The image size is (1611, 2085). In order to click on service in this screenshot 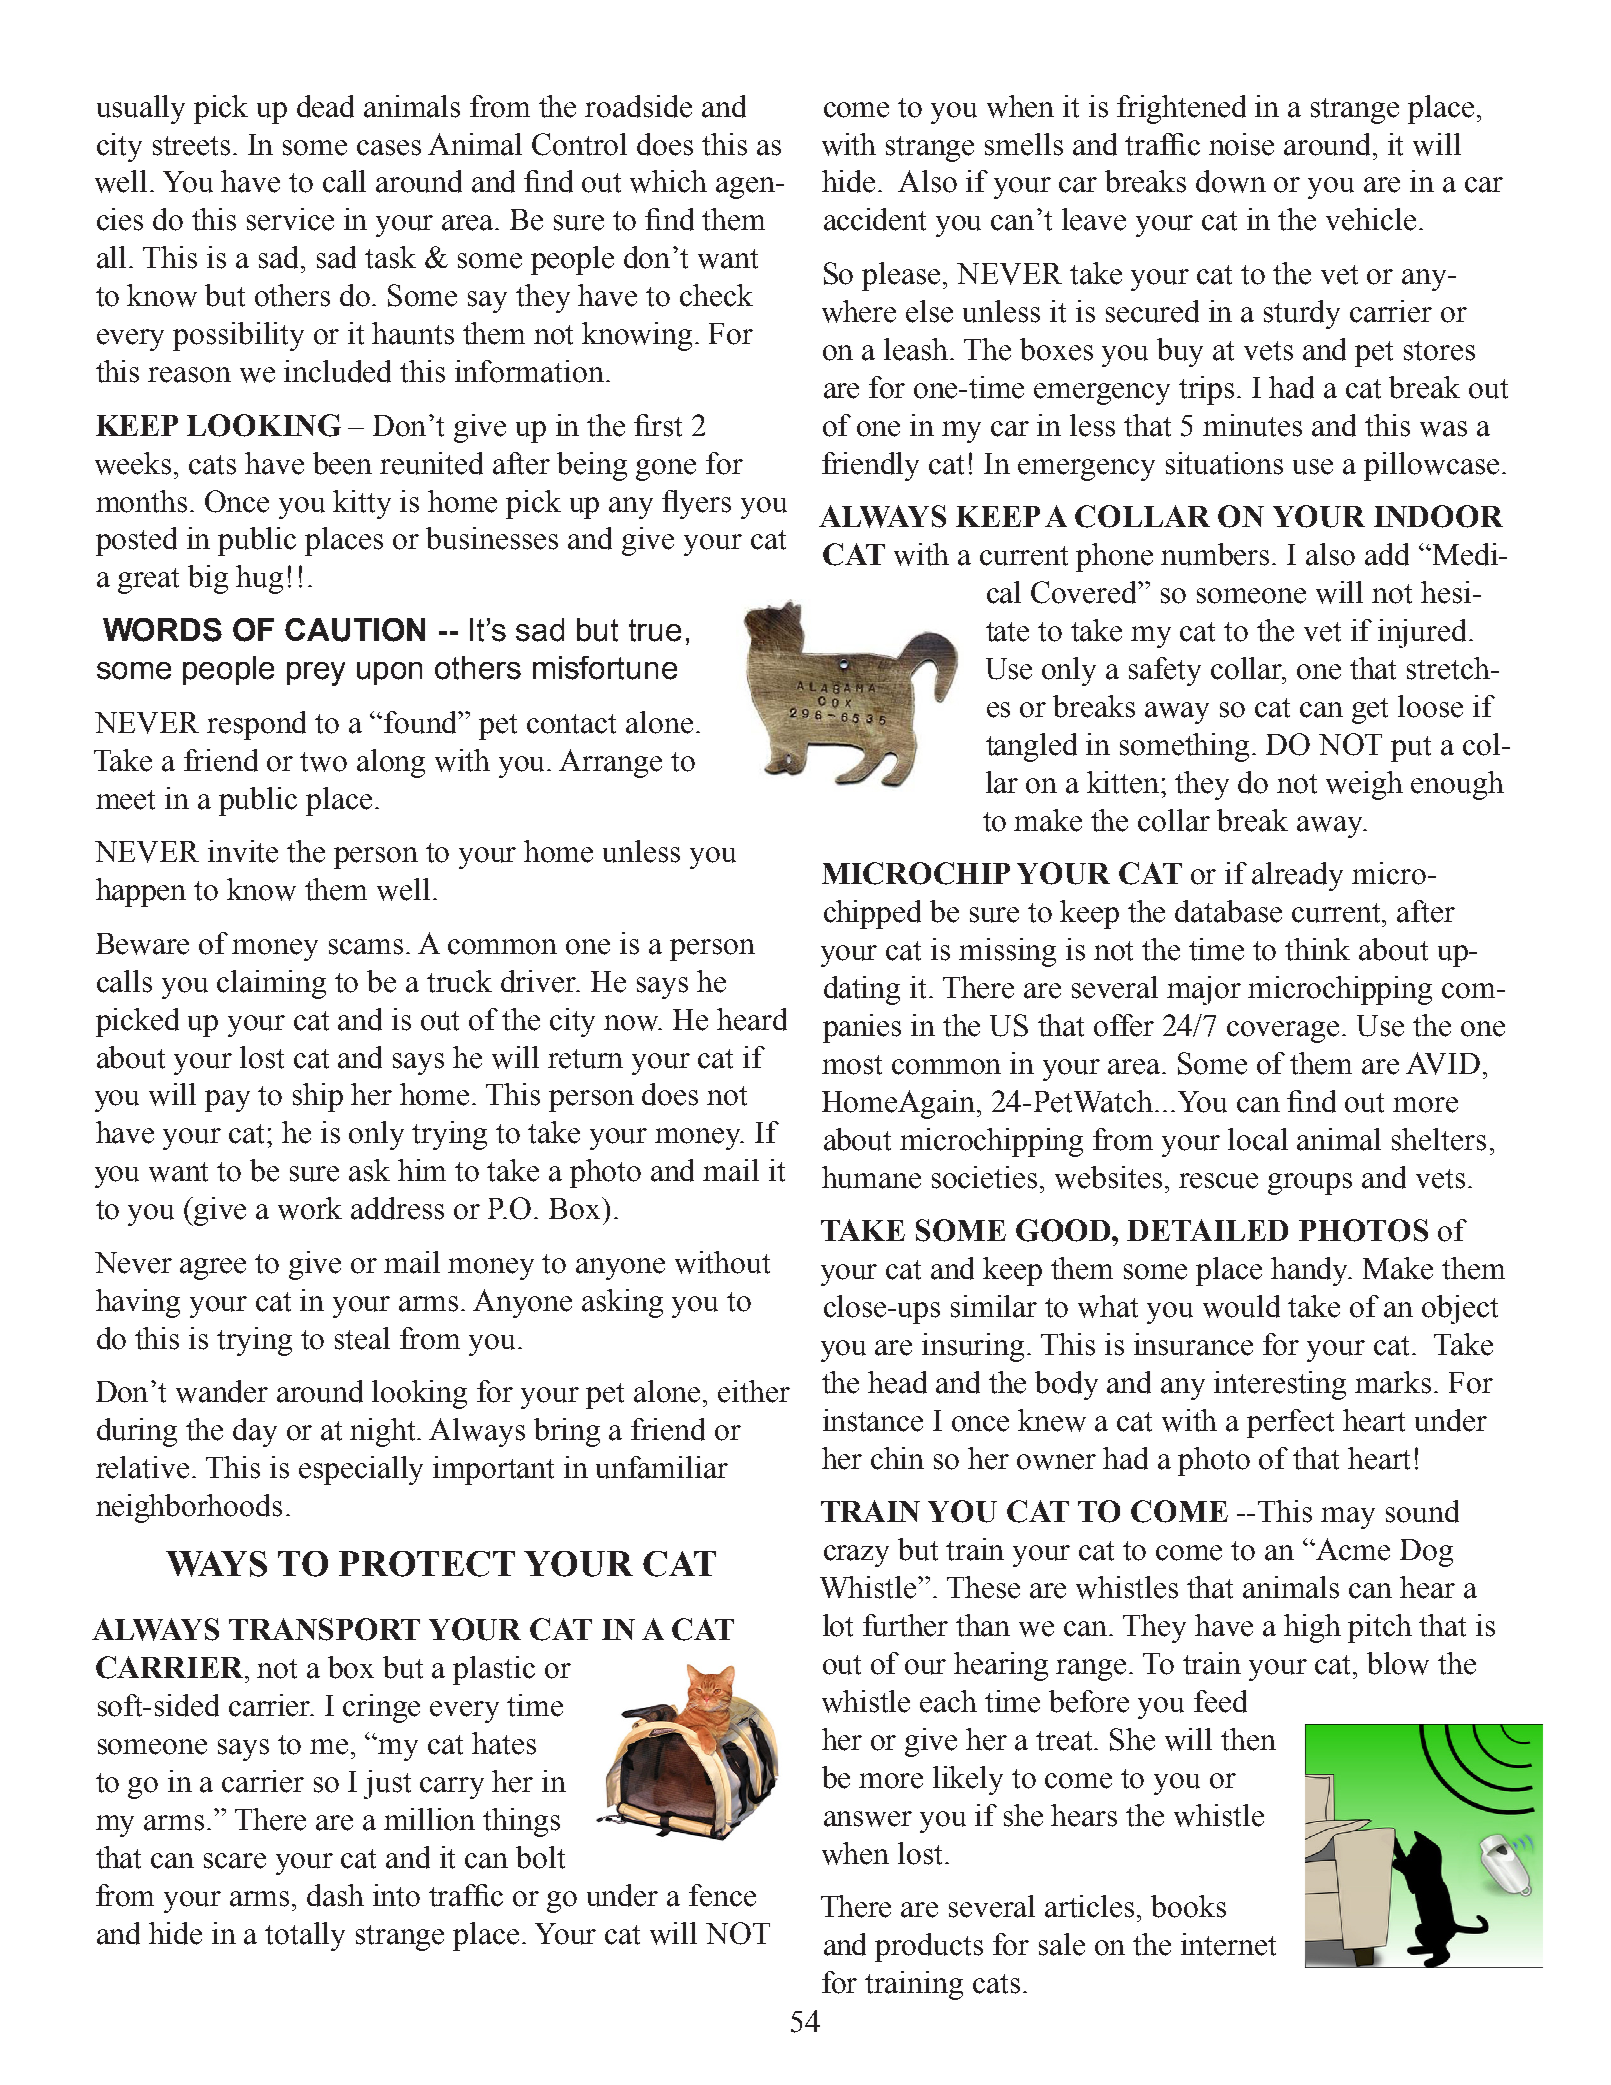, I will do `click(290, 219)`.
